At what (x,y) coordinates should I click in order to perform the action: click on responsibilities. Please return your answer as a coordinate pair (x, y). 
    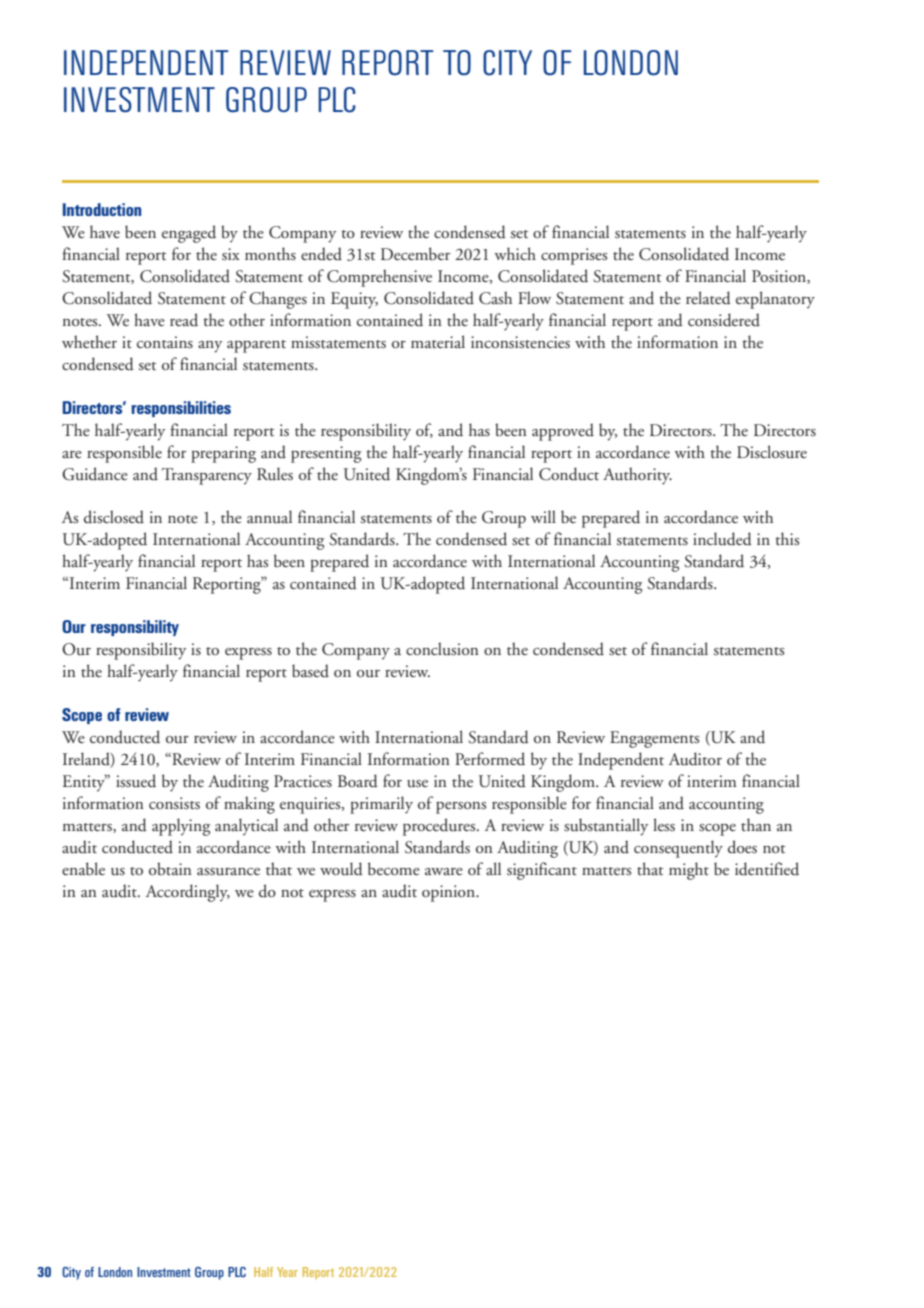
    Looking at the image, I should click on (181, 409).
